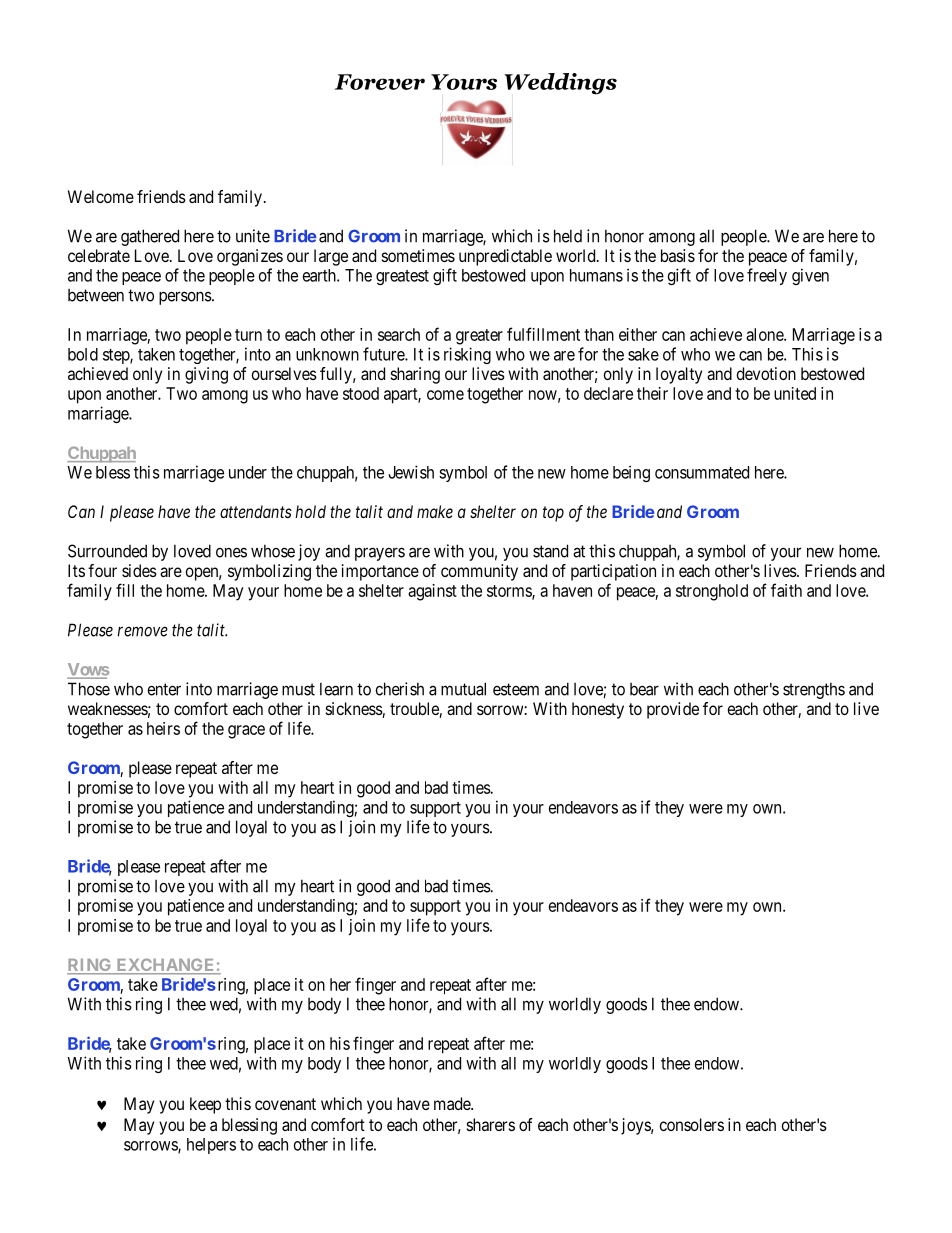 The height and width of the document is (1233, 952). Describe the element at coordinates (786, 590) in the document. I see `faith` at that location.
